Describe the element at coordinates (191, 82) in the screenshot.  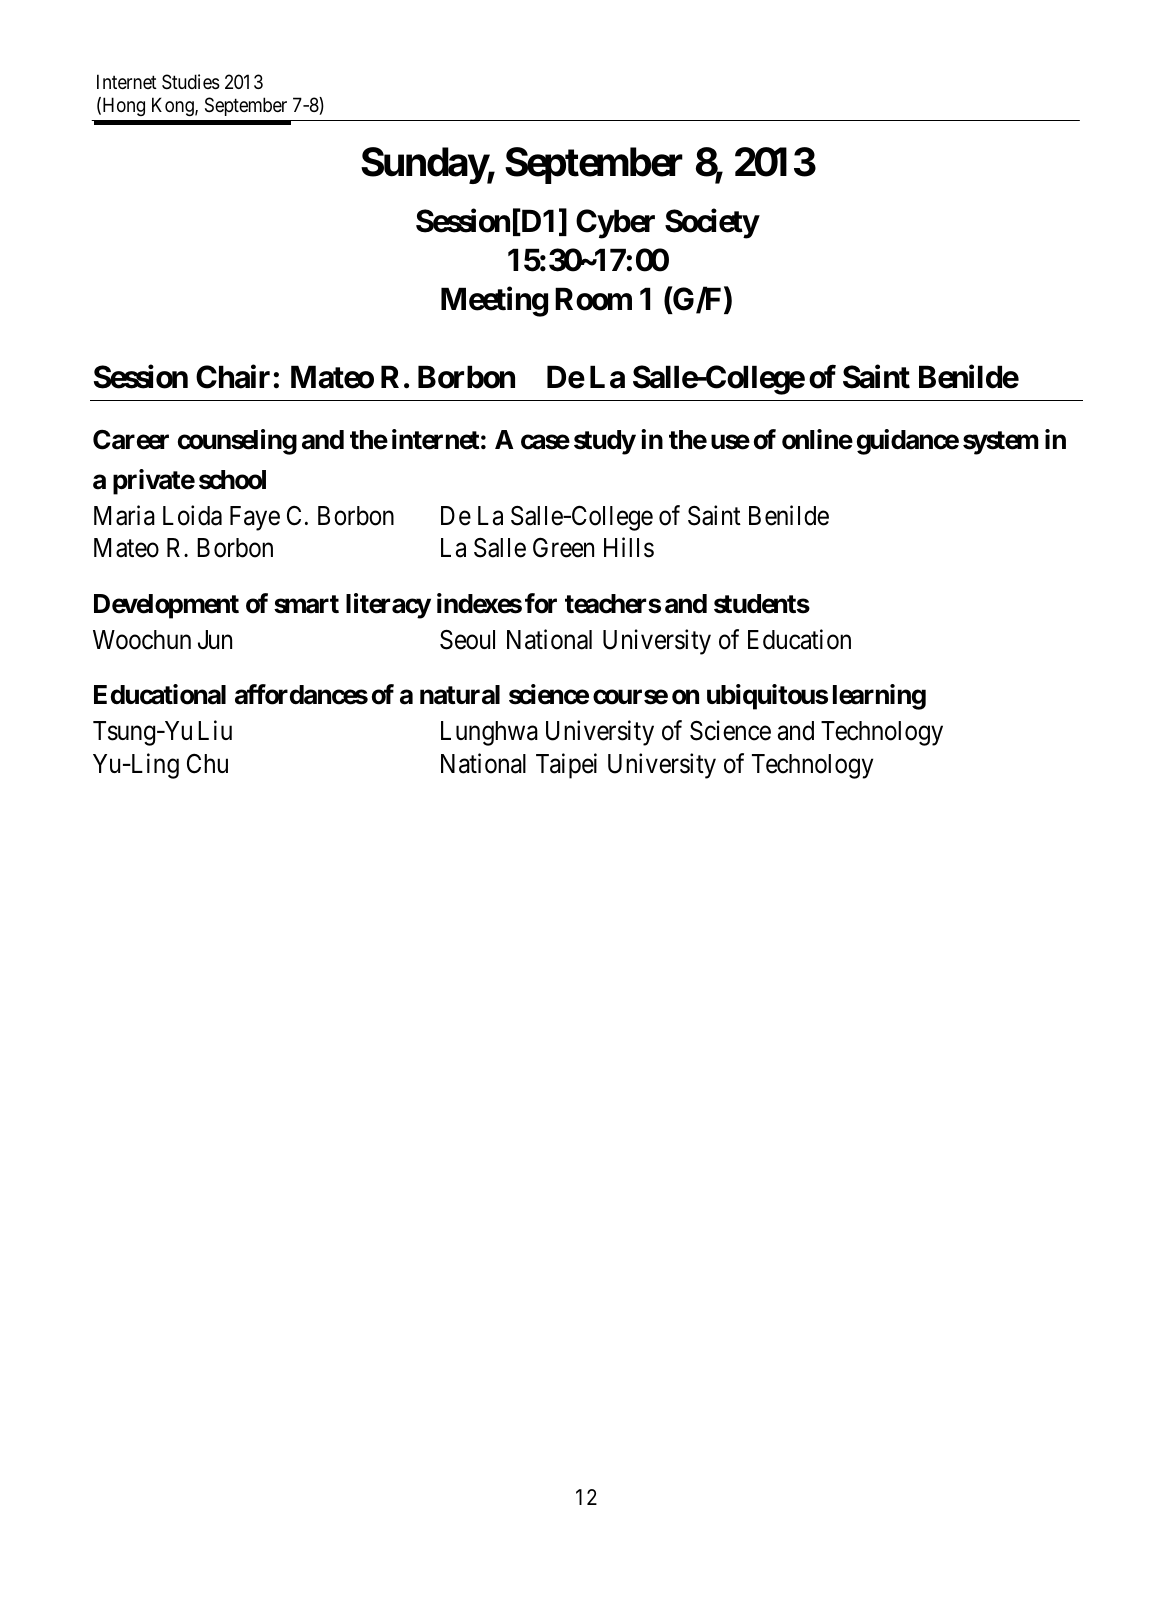
I see `Studies` at that location.
